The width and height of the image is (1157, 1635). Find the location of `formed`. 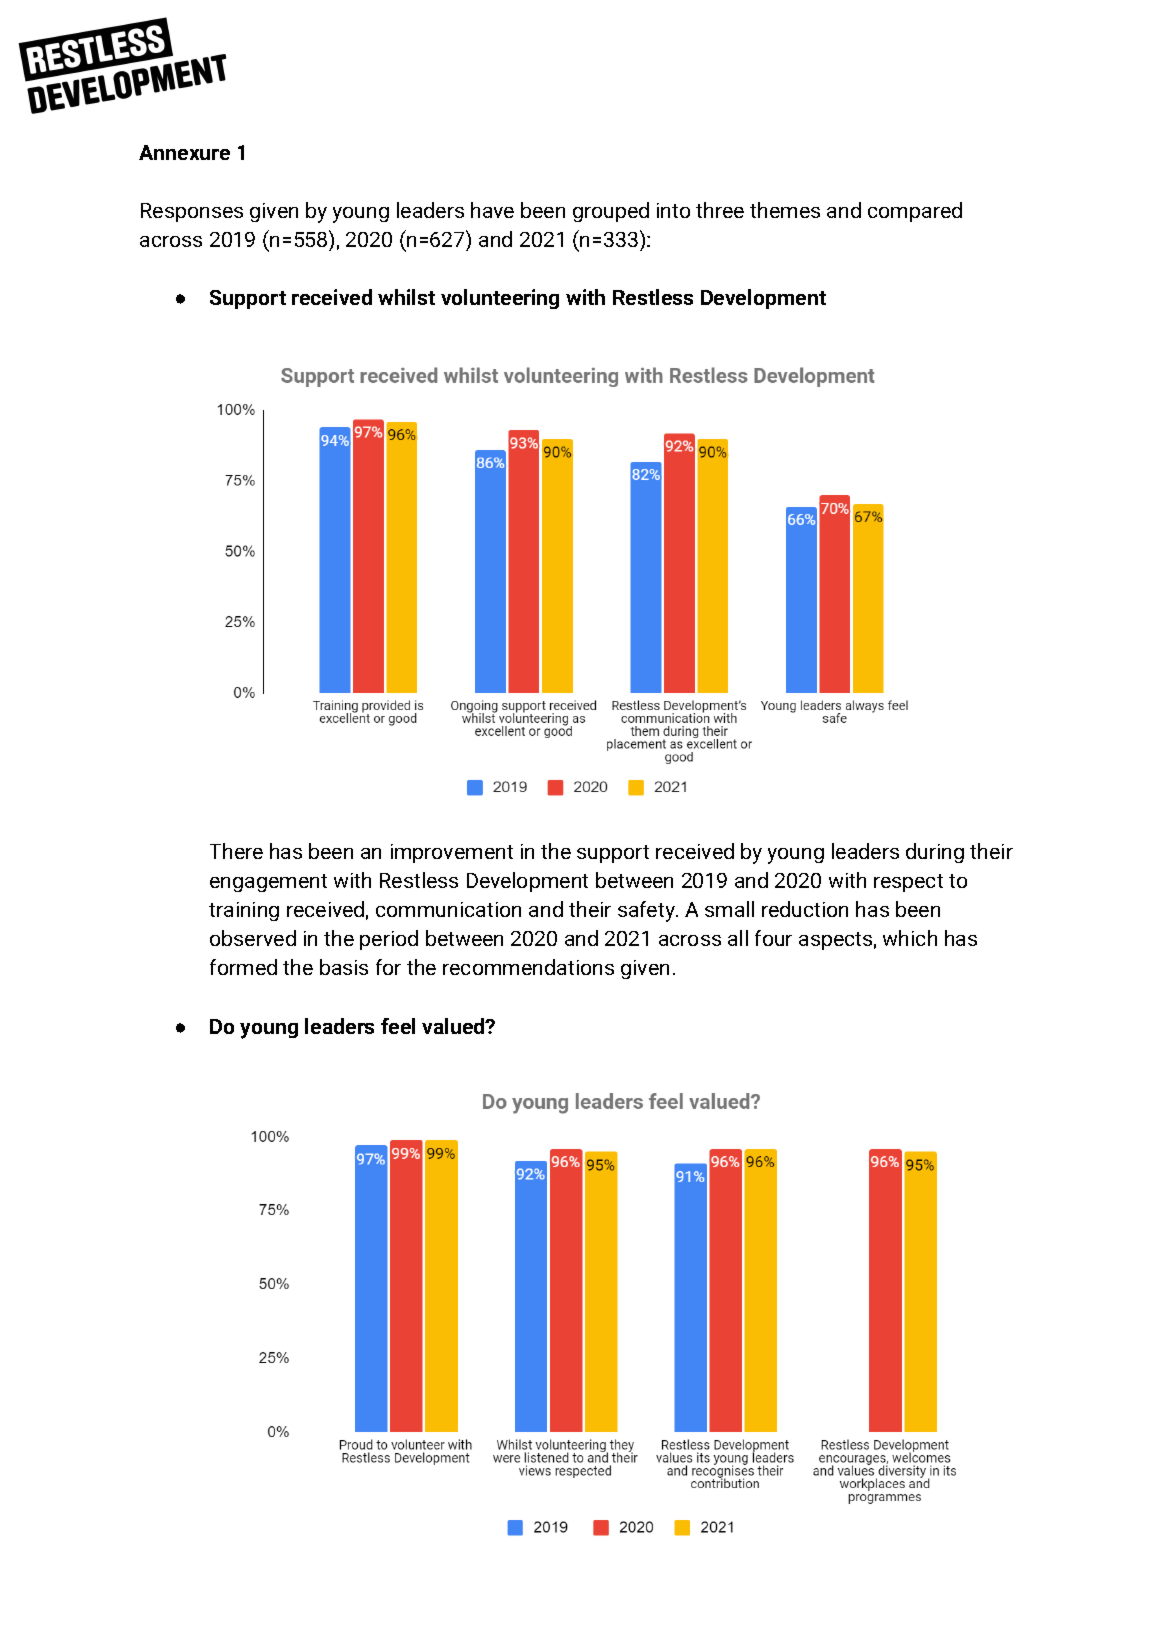

formed is located at coordinates (243, 967).
